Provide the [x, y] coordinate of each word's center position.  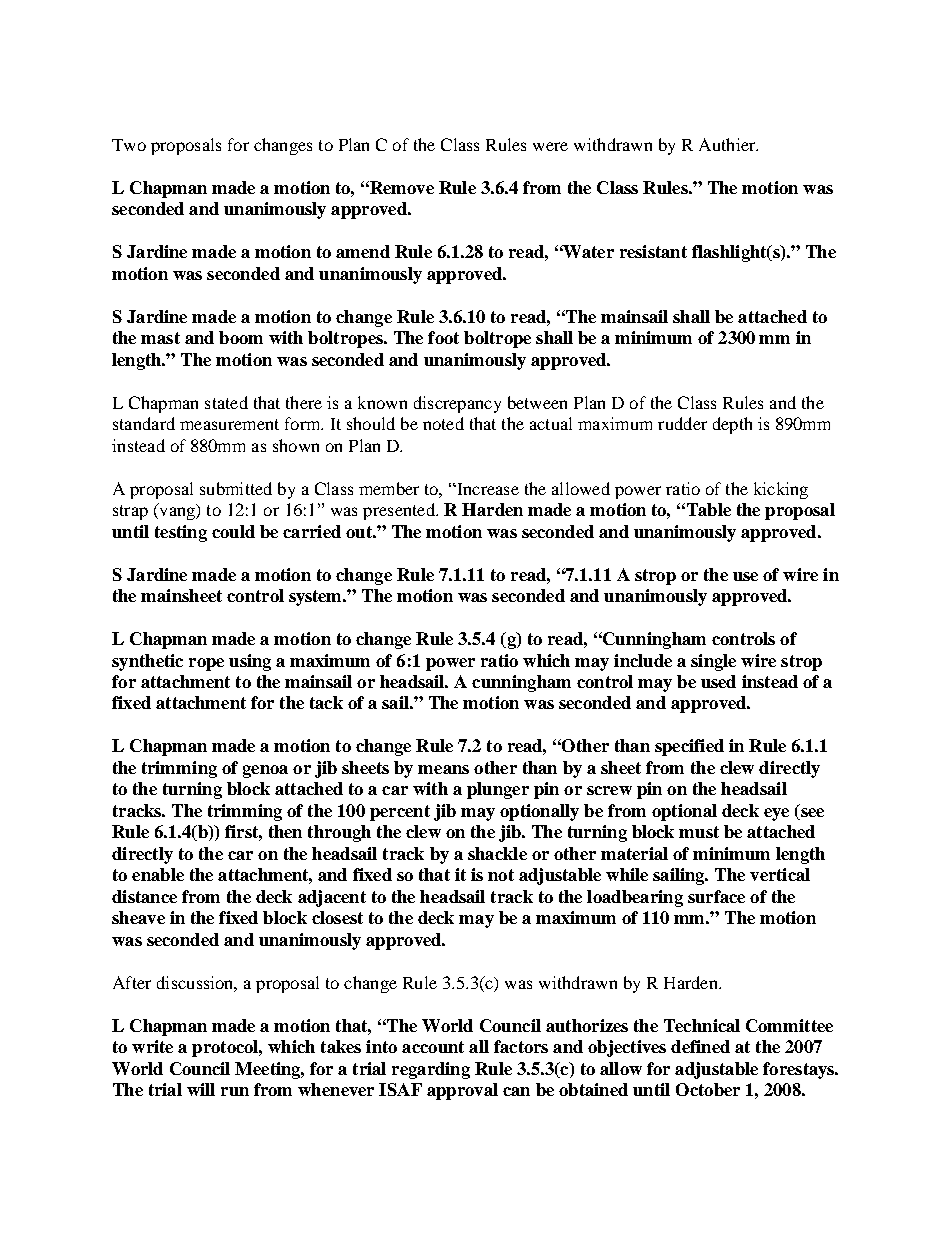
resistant [653, 251]
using [250, 662]
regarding [431, 1070]
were [550, 146]
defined [700, 1046]
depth [732, 425]
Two [129, 145]
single [713, 662]
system [317, 598]
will [201, 1089]
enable [158, 874]
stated [226, 402]
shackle [497, 853]
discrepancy [457, 404]
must [699, 832]
